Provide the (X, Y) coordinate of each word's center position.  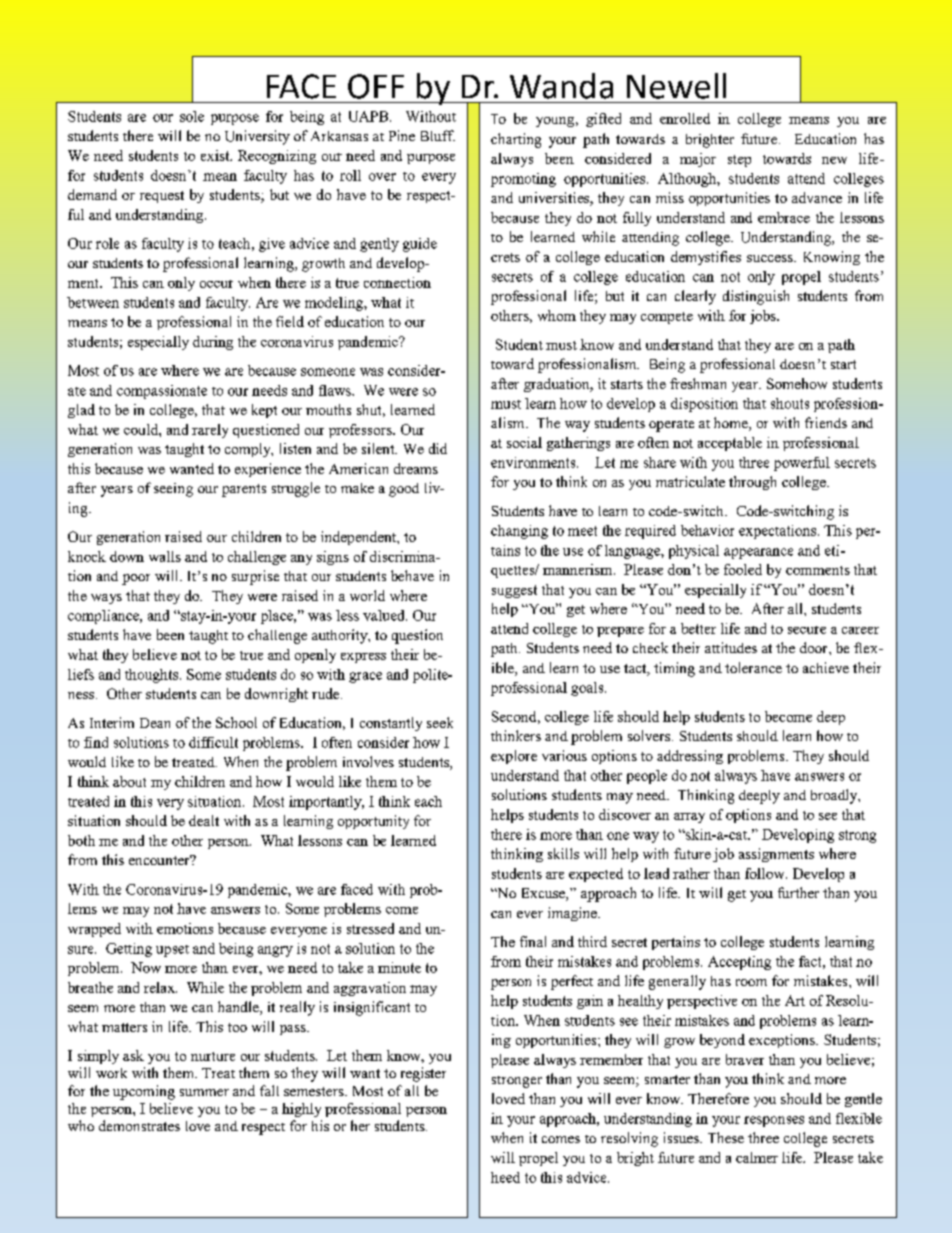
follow (766, 873)
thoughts (151, 676)
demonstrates (139, 1125)
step (739, 161)
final (533, 941)
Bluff (438, 135)
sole (192, 116)
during (213, 343)
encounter (160, 860)
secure (807, 630)
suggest (514, 591)
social (524, 442)
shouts (790, 403)
